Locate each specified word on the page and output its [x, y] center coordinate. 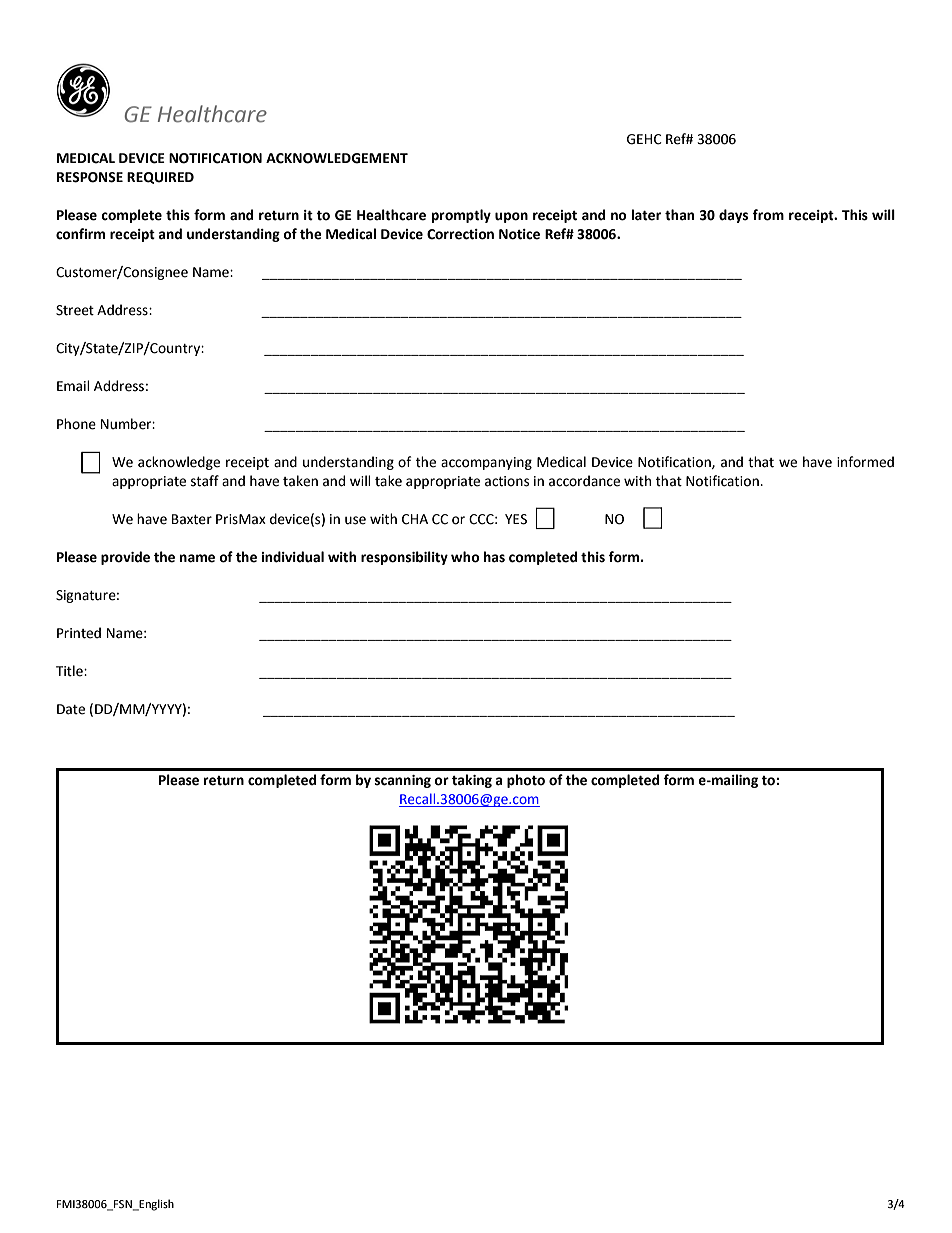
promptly [461, 216]
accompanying [486, 463]
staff [205, 481]
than [679, 215]
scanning [403, 781]
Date [71, 709]
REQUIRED [160, 178]
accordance [584, 481]
